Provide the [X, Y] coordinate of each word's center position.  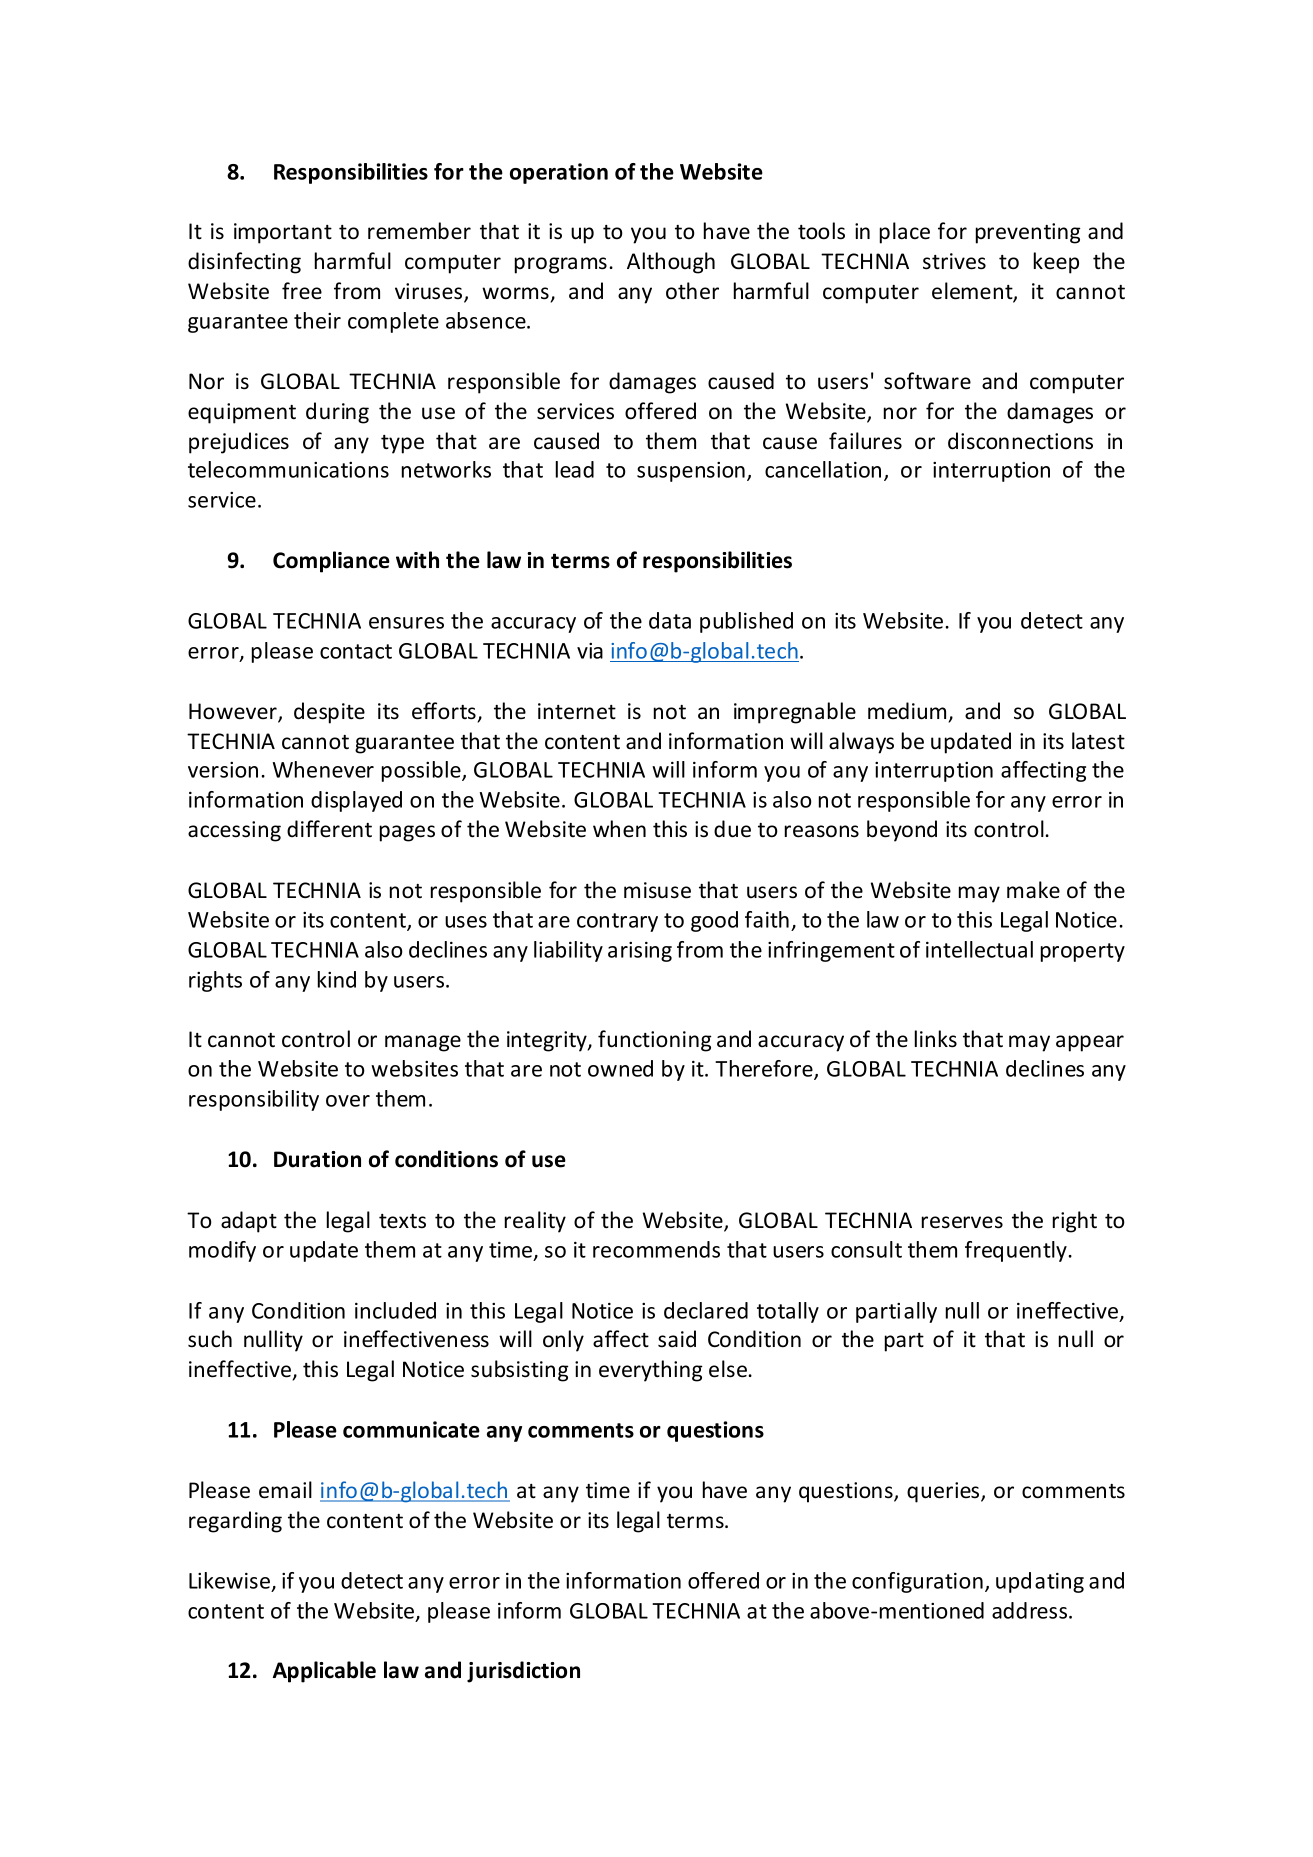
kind [337, 979]
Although [671, 263]
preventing [1028, 233]
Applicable [324, 1672]
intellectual [979, 949]
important [283, 233]
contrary [617, 922]
